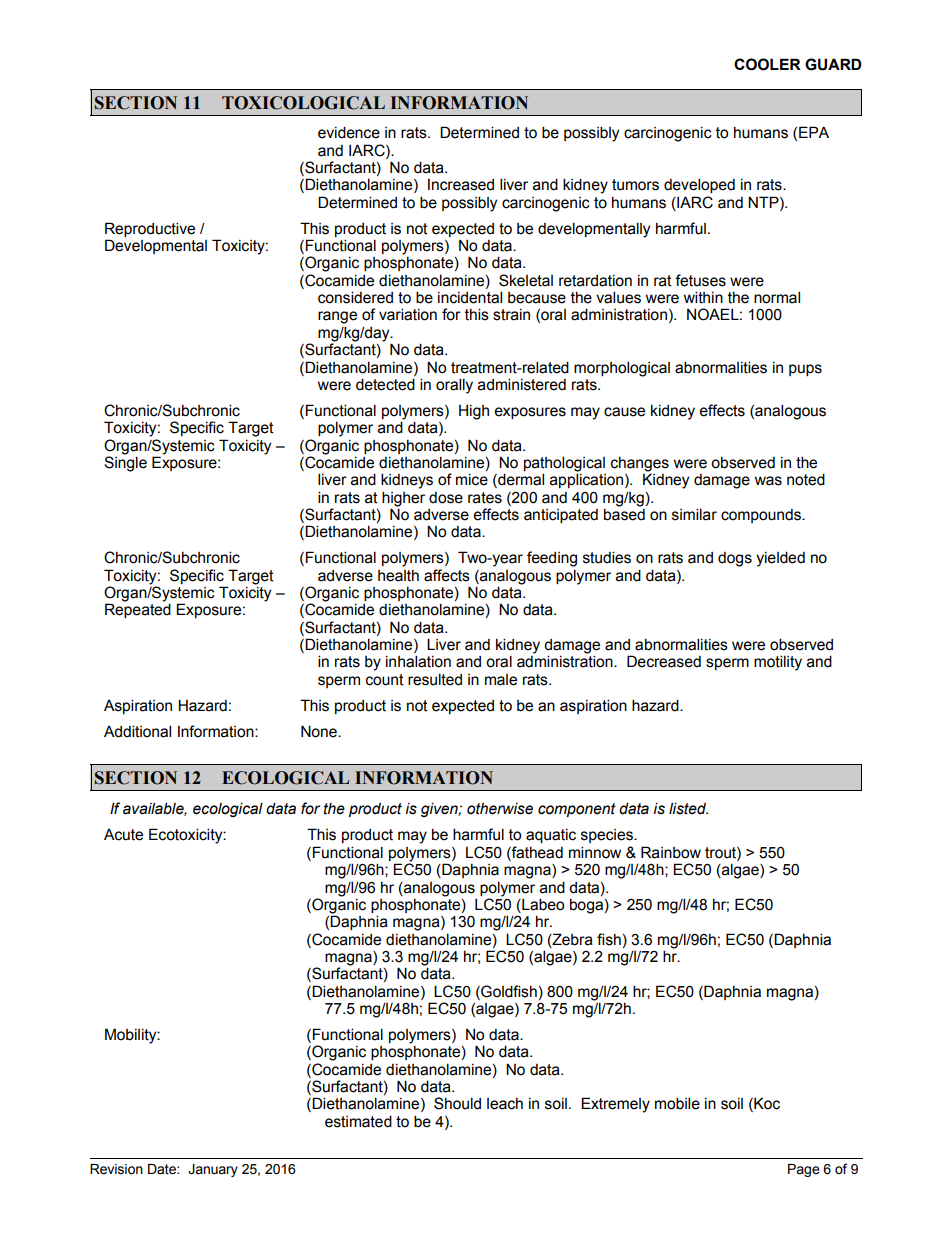 The image size is (952, 1233). I want to click on COOLER, so click(767, 64).
